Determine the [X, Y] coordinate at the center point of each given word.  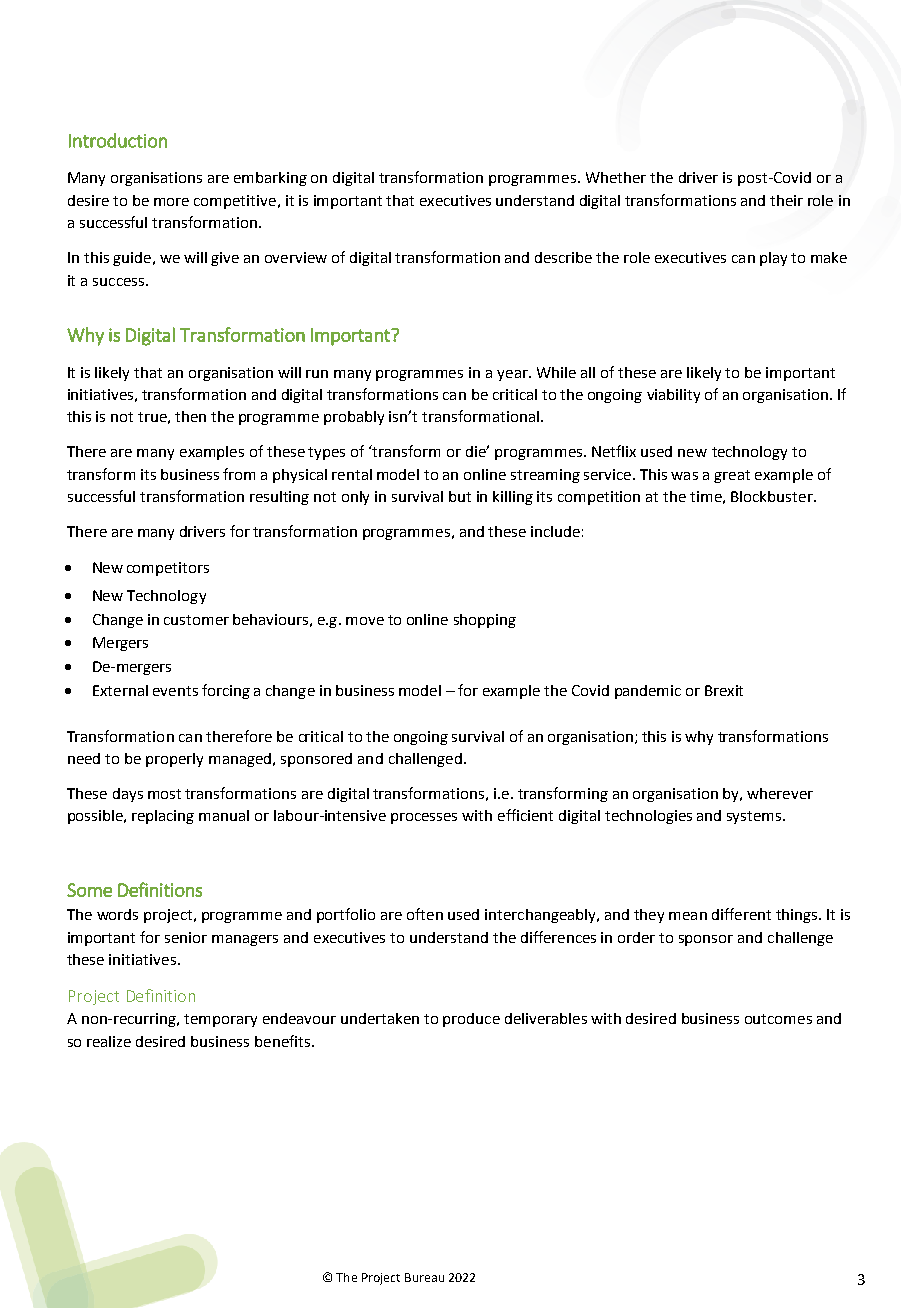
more [171, 202]
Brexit [724, 690]
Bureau [424, 1277]
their [786, 200]
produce [471, 1020]
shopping [485, 621]
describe [563, 257]
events [175, 691]
